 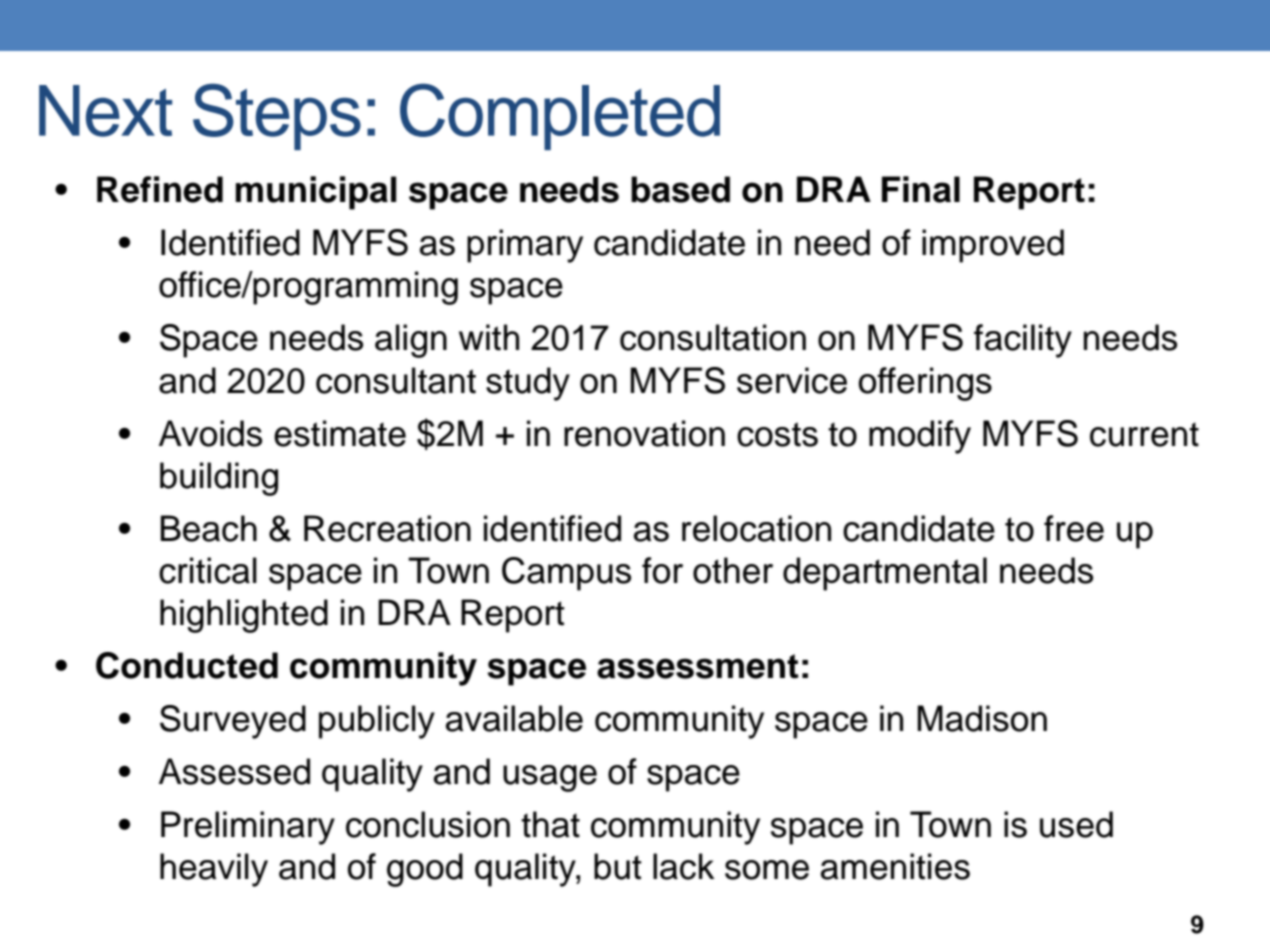 What do you see at coordinates (618, 866) in the page?
I see `but` at bounding box center [618, 866].
